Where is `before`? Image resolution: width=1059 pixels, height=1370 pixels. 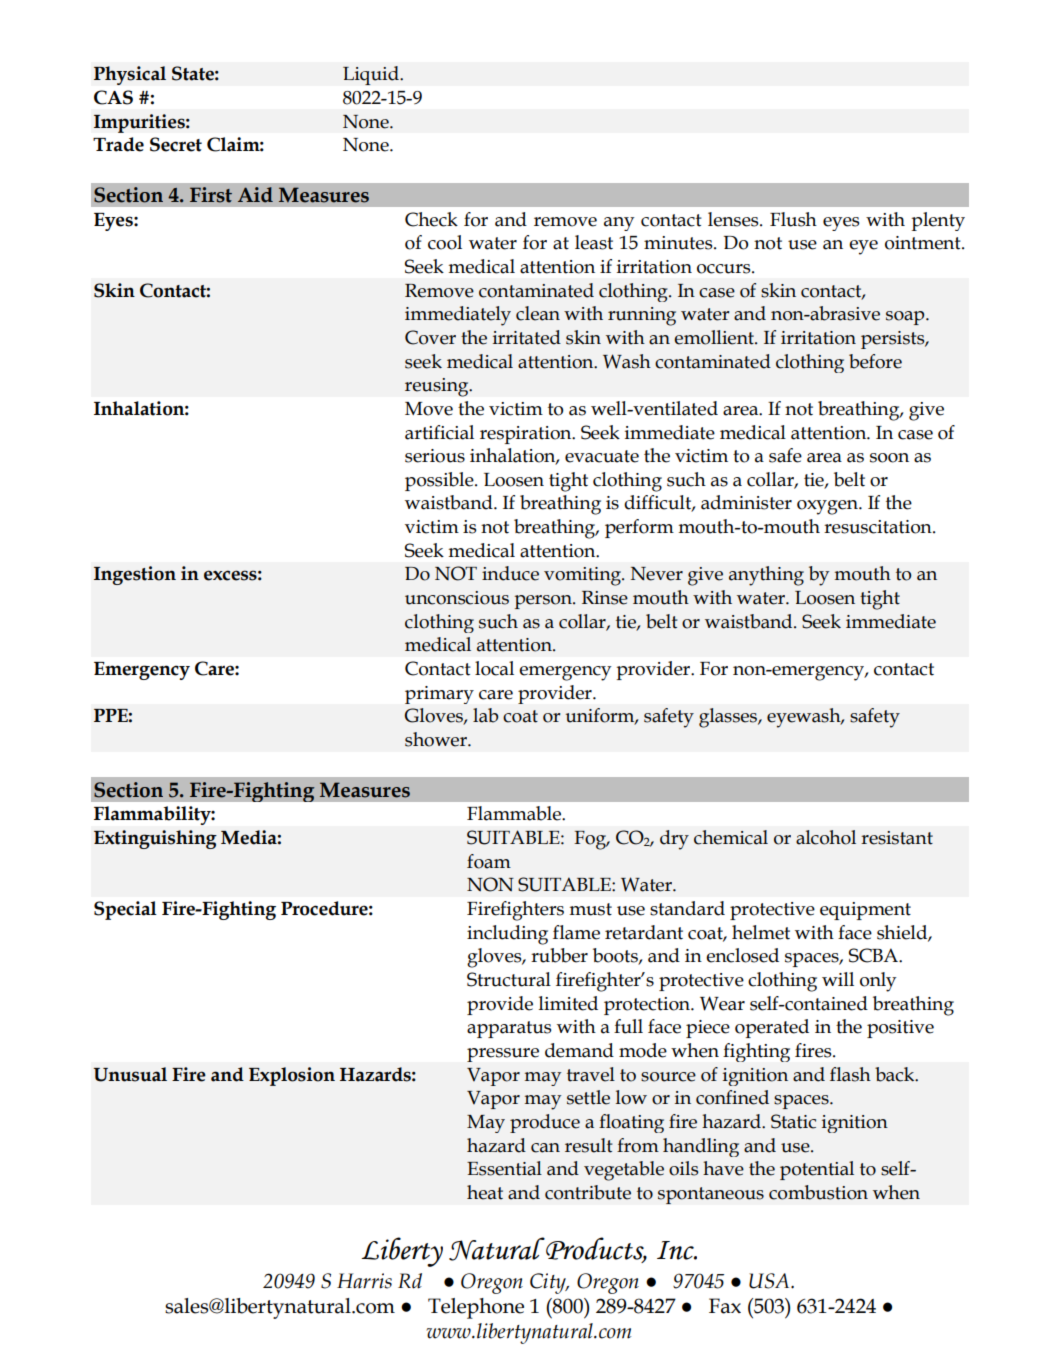
before is located at coordinates (875, 361).
